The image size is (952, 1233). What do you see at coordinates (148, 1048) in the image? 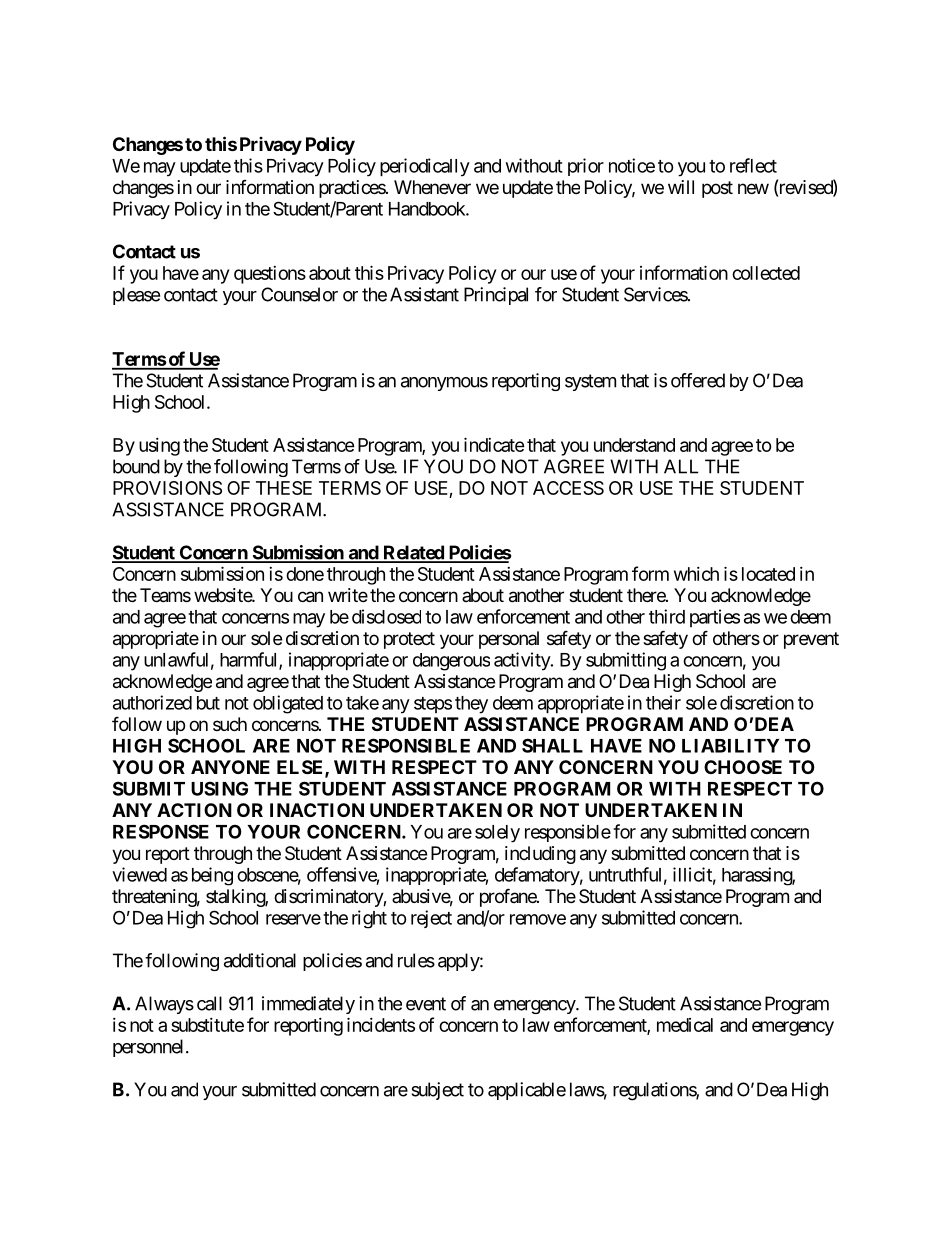
I see `personnel` at bounding box center [148, 1048].
